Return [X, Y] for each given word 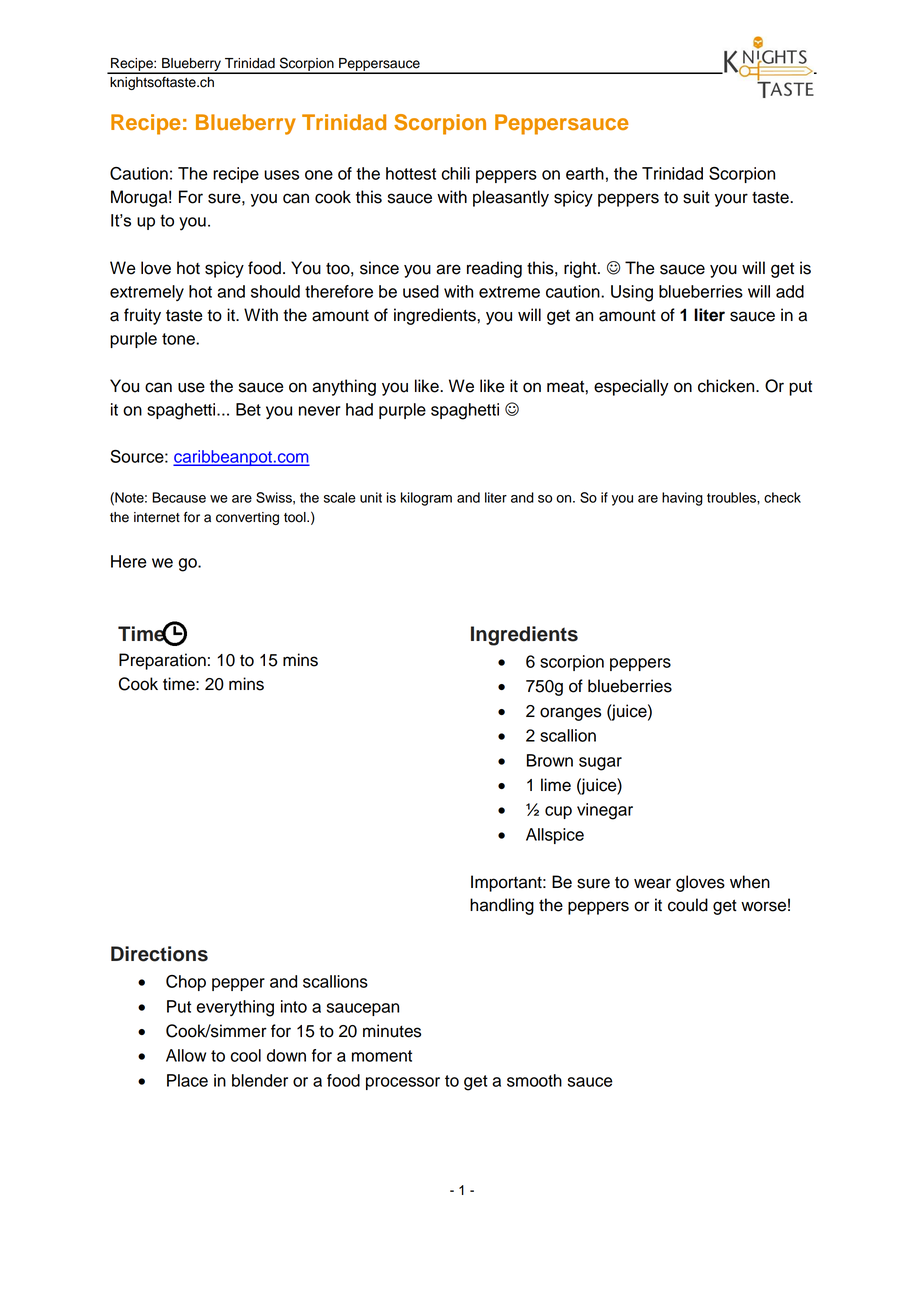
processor [403, 1083]
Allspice [555, 836]
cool [246, 1055]
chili [456, 173]
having [682, 499]
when [750, 882]
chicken [727, 386]
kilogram [426, 499]
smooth [534, 1080]
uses [281, 175]
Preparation [162, 661]
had [359, 409]
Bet [248, 409]
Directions [159, 954]
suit [696, 197]
